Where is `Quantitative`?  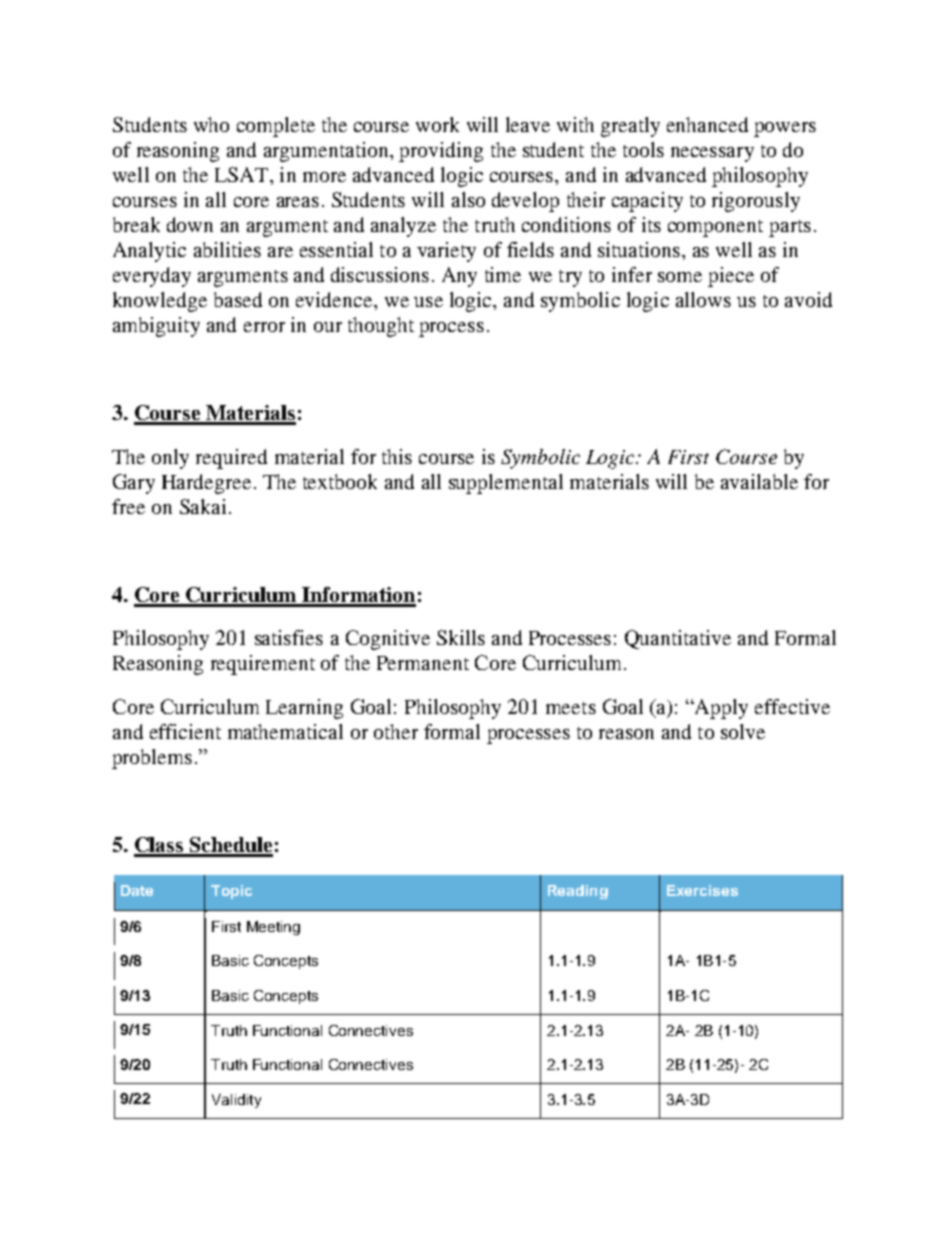 Quantitative is located at coordinates (678, 639).
